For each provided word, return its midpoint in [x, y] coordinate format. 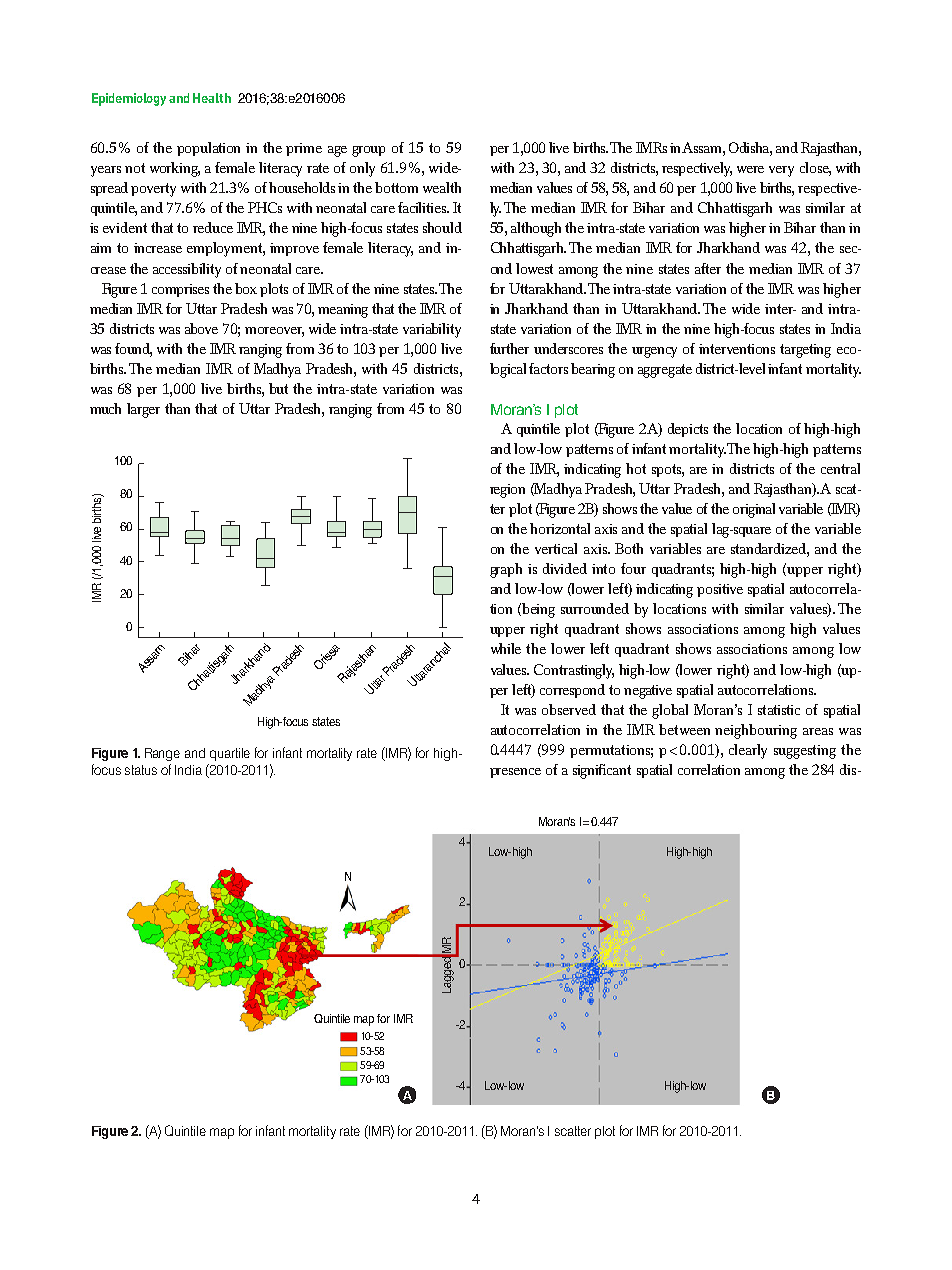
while [506, 648]
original [754, 510]
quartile [230, 754]
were [750, 169]
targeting [805, 351]
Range [162, 754]
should [442, 227]
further [509, 348]
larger [143, 410]
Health [212, 98]
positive [720, 590]
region [507, 491]
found [133, 349]
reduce [213, 227]
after [708, 268]
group [368, 151]
